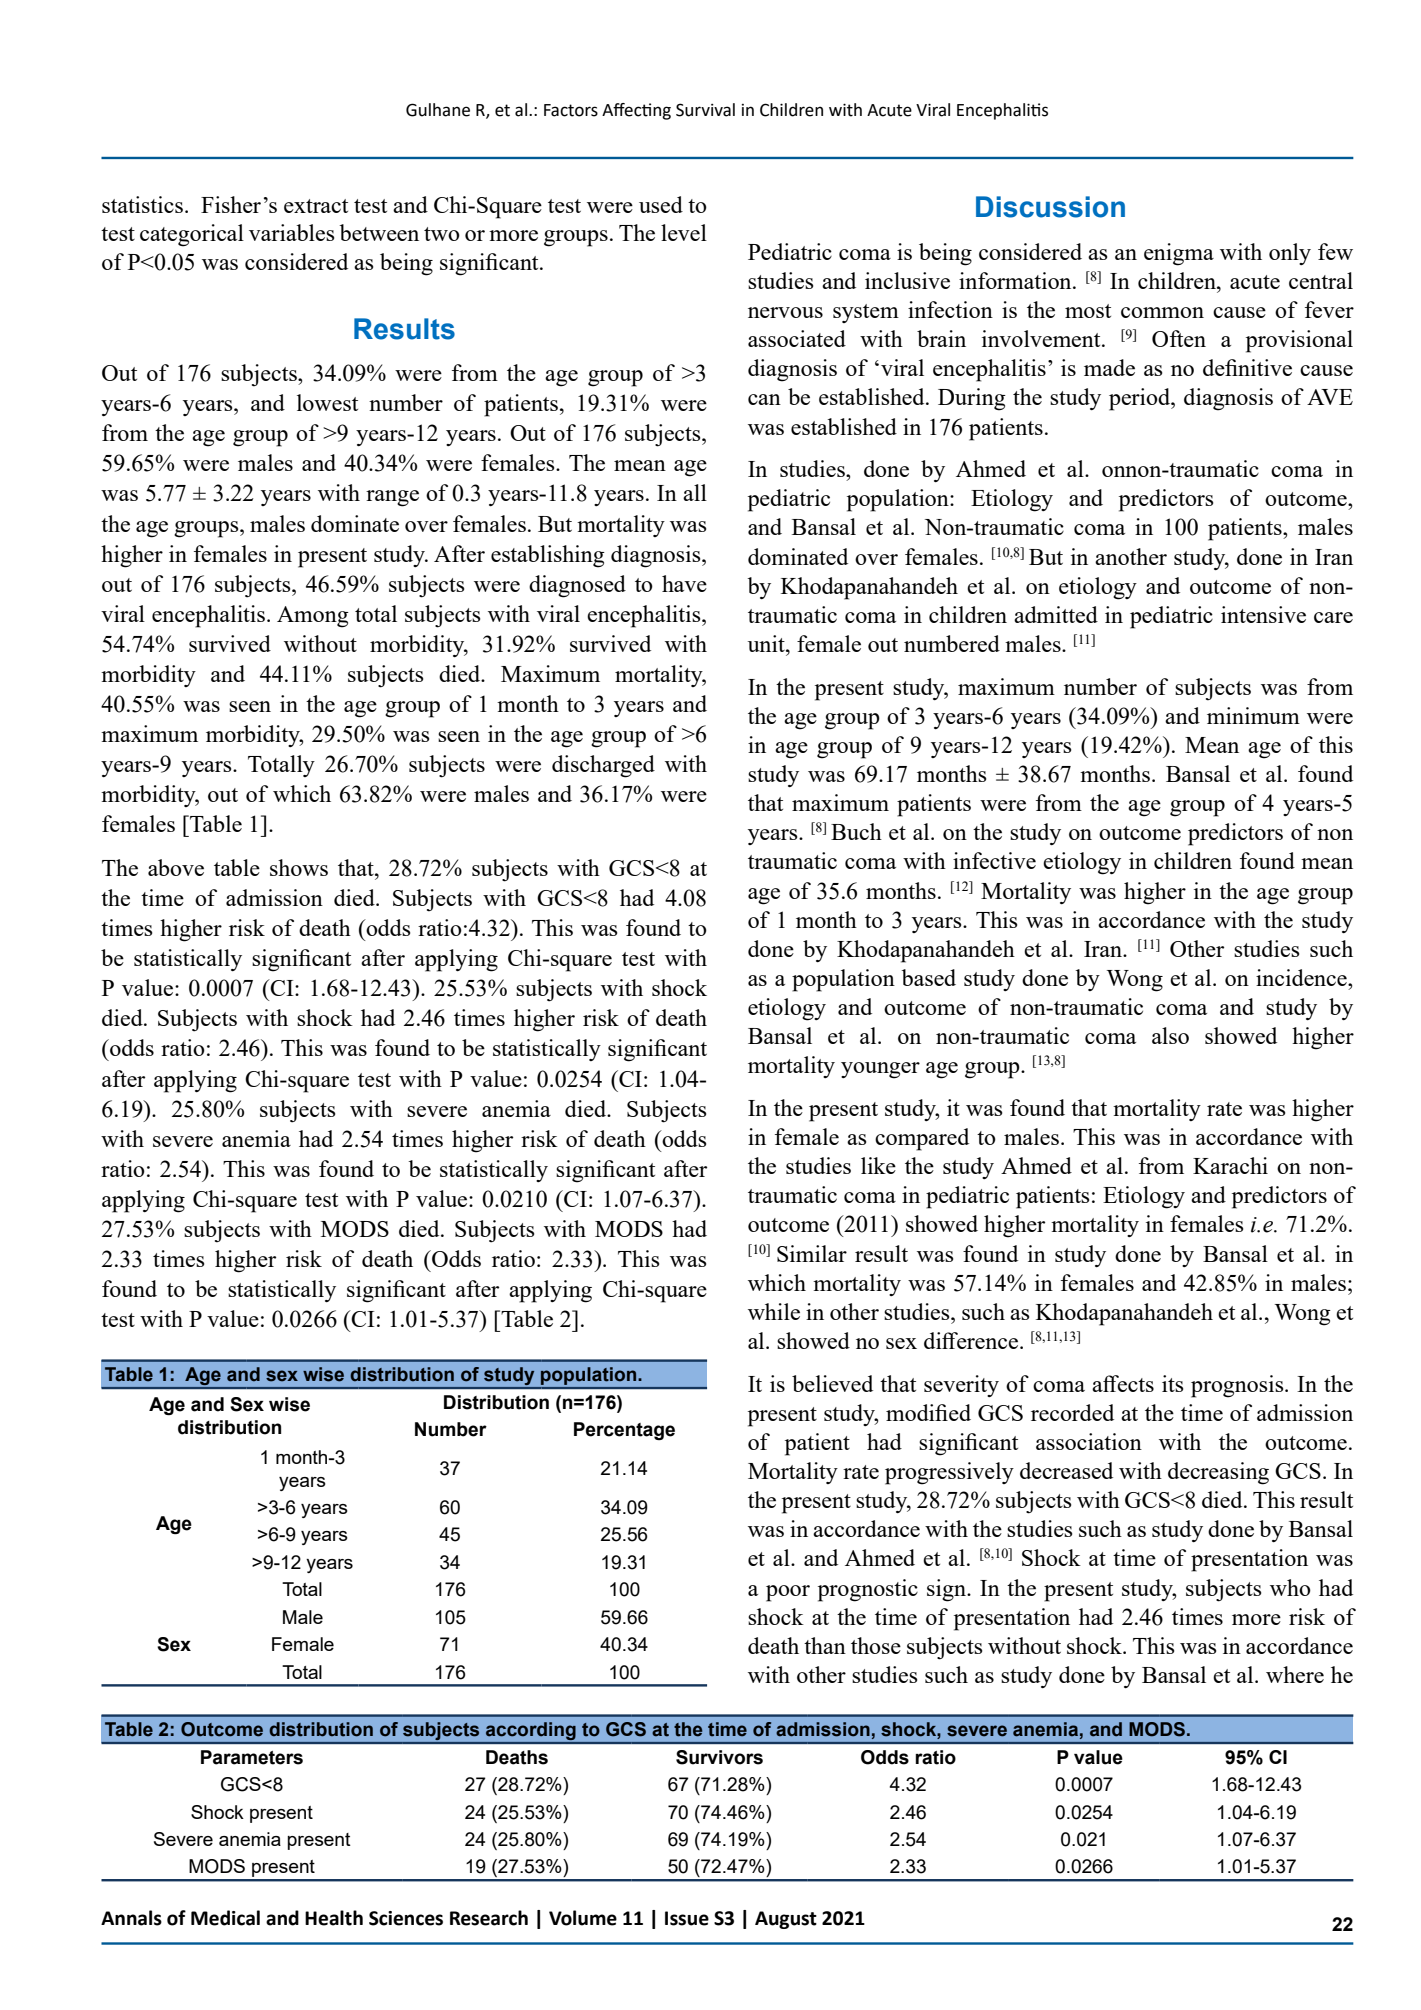 The width and height of the screenshot is (1421, 2010). What do you see at coordinates (1170, 1035) in the screenshot?
I see `also` at bounding box center [1170, 1035].
